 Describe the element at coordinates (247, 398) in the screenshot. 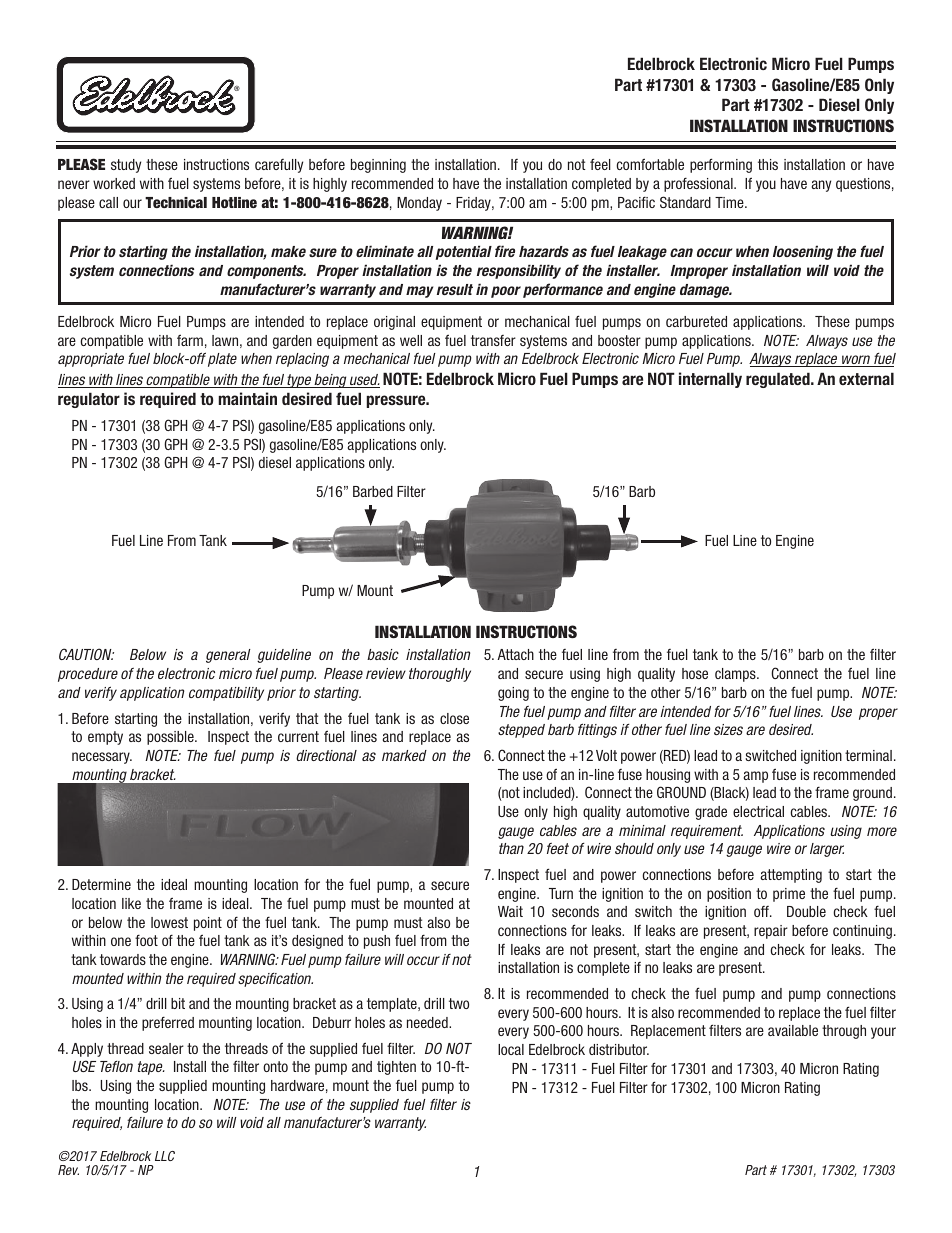

I see `maintain` at that location.
